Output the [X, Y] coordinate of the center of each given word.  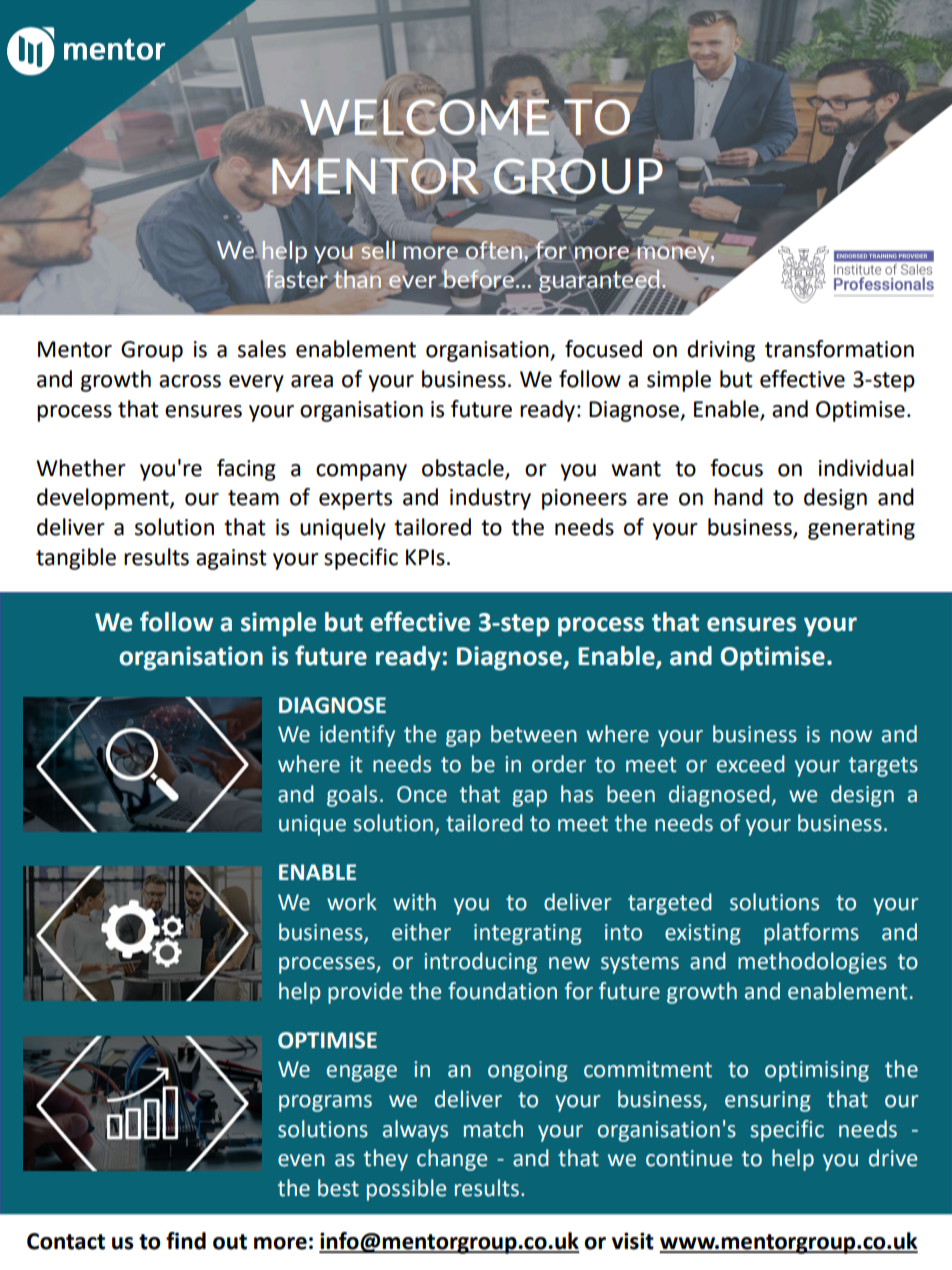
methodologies [812, 963]
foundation [502, 991]
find [186, 1241]
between [534, 734]
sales [262, 349]
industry [490, 499]
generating [861, 529]
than [356, 278]
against [231, 559]
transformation [839, 349]
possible [407, 1190]
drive [893, 1158]
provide [365, 993]
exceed [751, 764]
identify [357, 736]
